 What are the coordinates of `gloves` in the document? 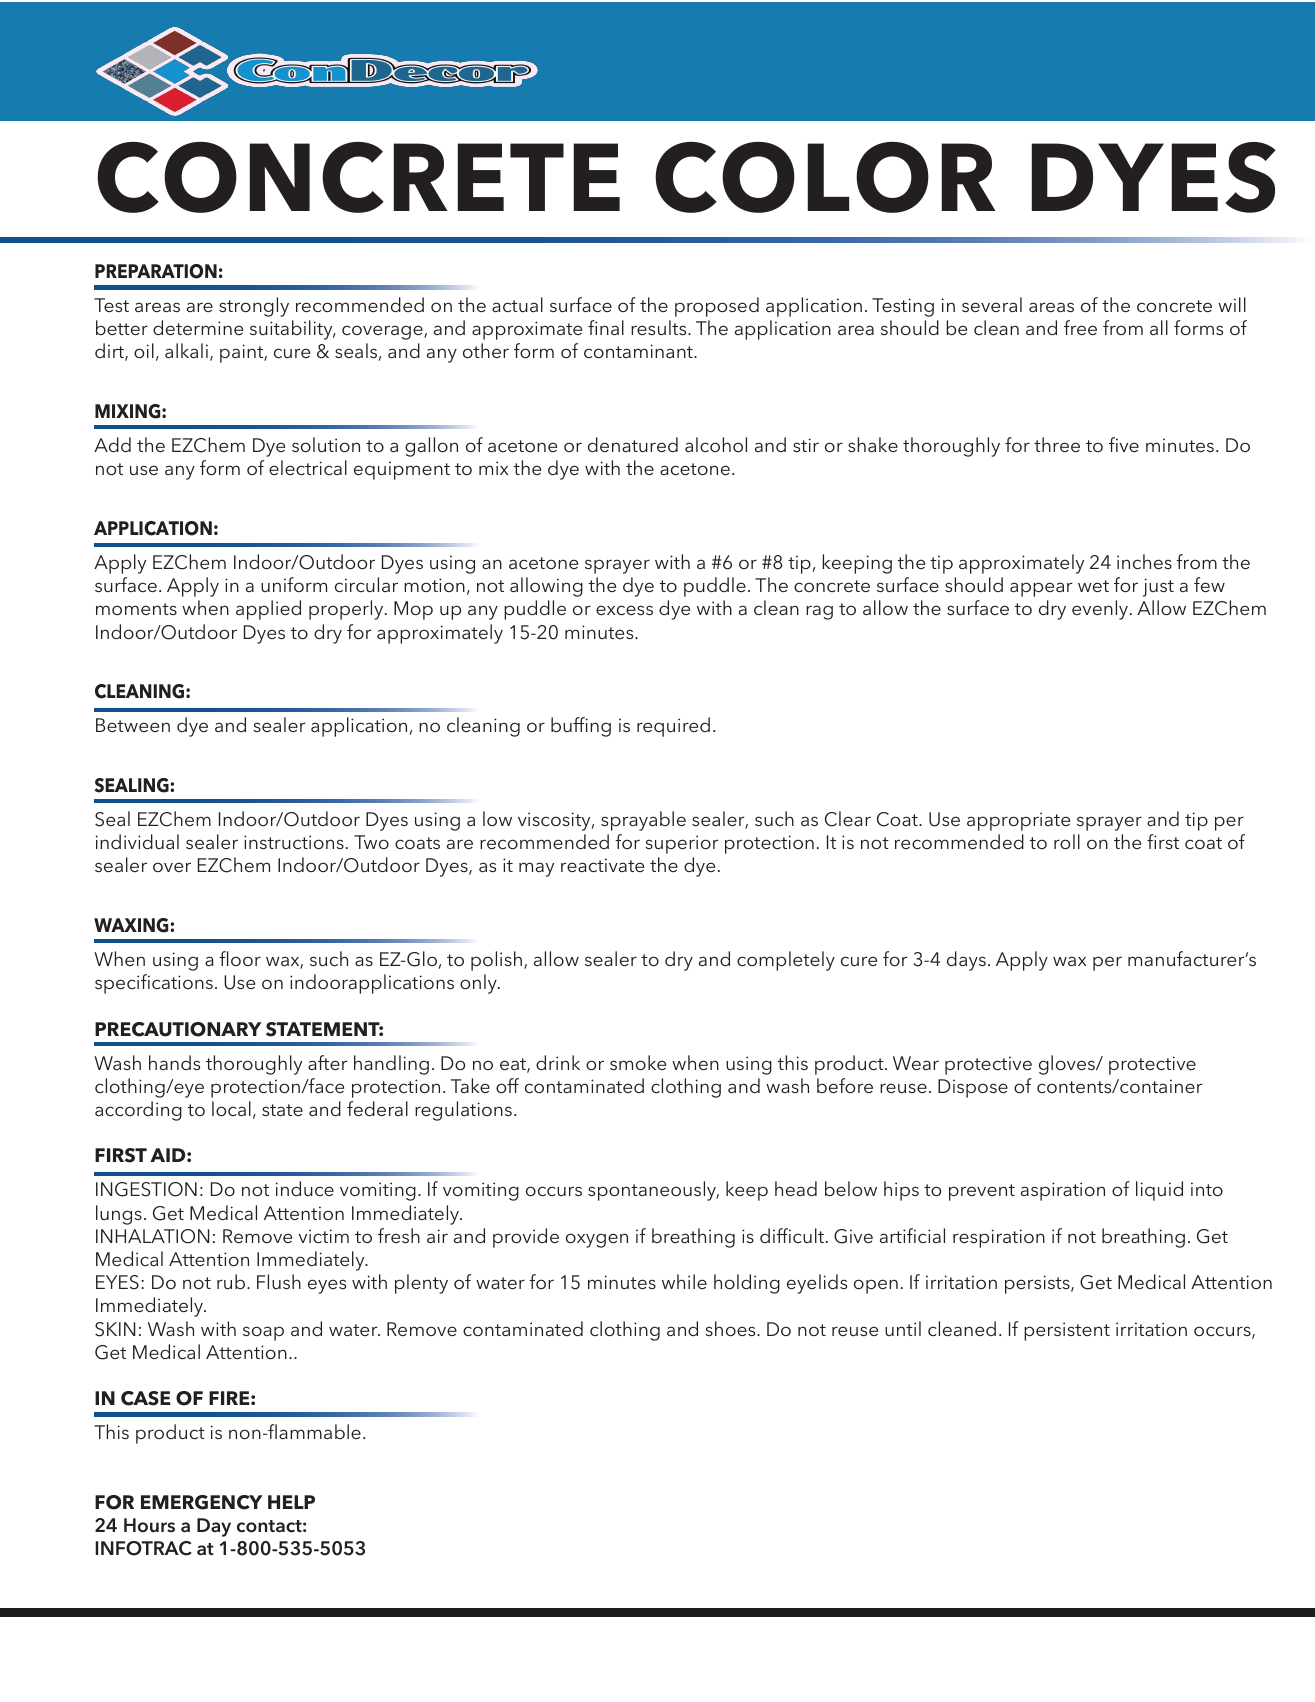 It's located at (1068, 1065).
